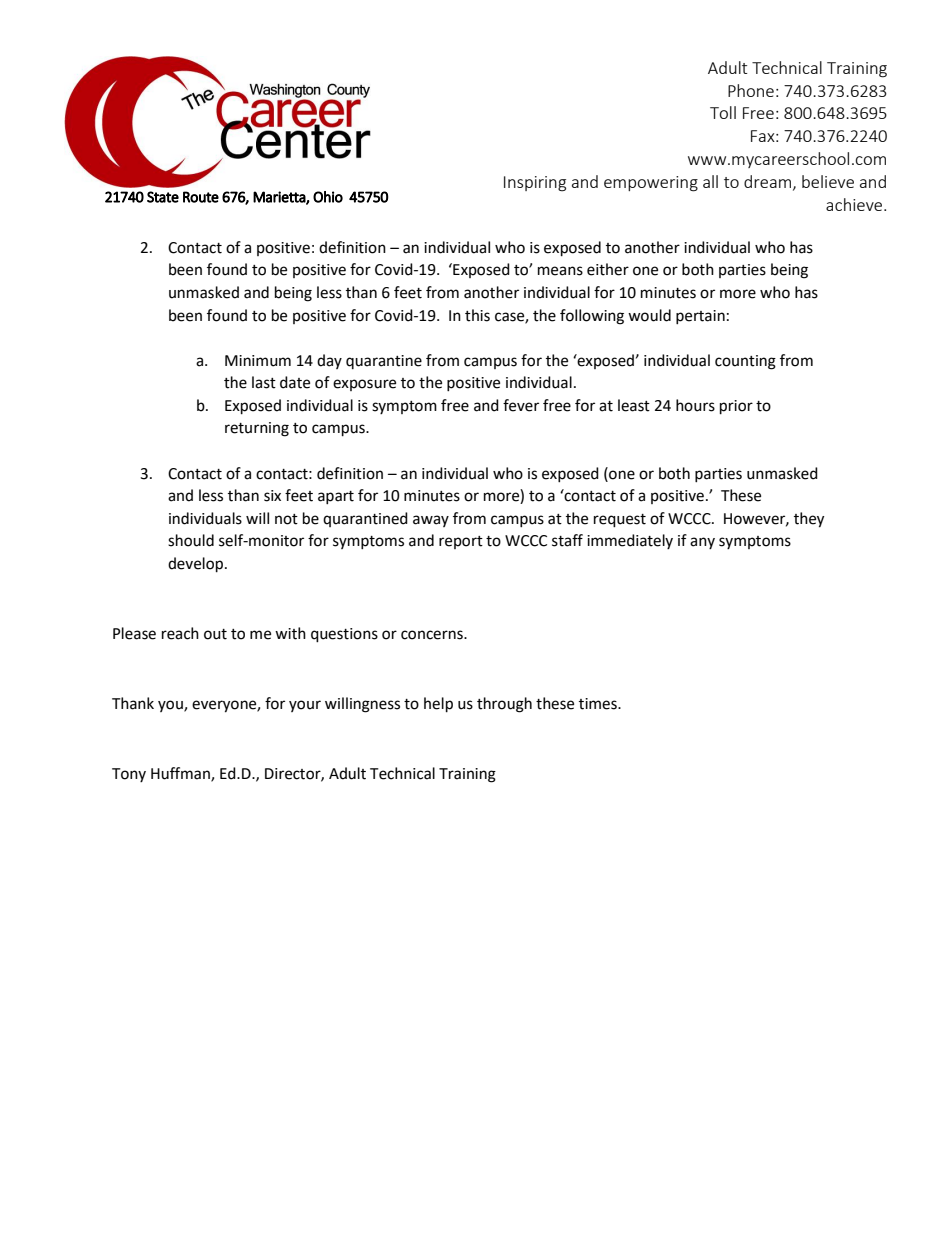 This document has height=1233, width=952. What do you see at coordinates (599, 704) in the document?
I see `times` at bounding box center [599, 704].
